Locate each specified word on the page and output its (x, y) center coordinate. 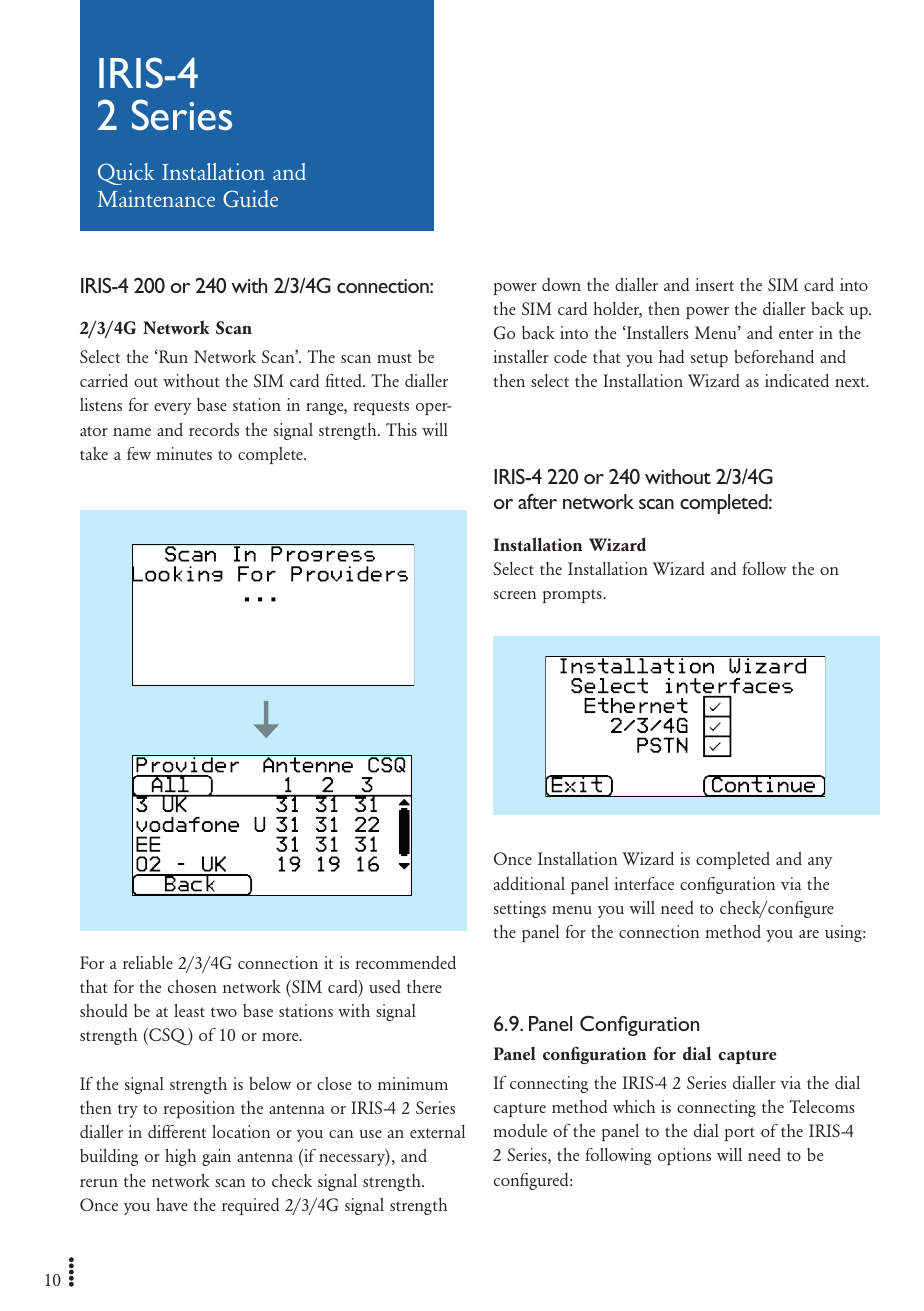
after (537, 501)
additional (529, 883)
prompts (573, 596)
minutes (184, 453)
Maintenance (156, 198)
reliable (148, 962)
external (437, 1131)
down (561, 284)
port (740, 1134)
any (820, 863)
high (180, 1157)
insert (714, 284)
